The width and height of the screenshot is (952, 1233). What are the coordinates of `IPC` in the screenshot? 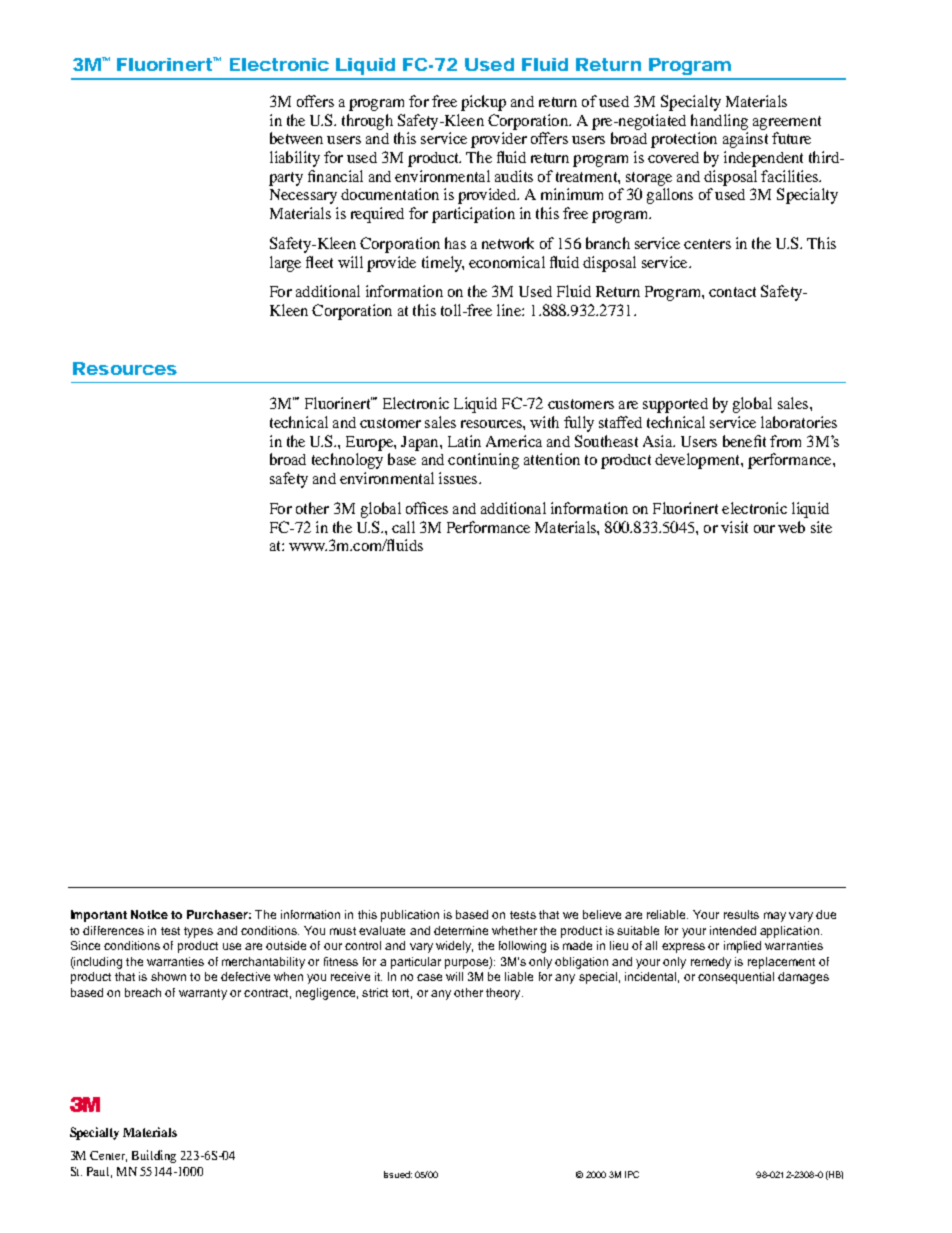 It's located at (632, 1174).
